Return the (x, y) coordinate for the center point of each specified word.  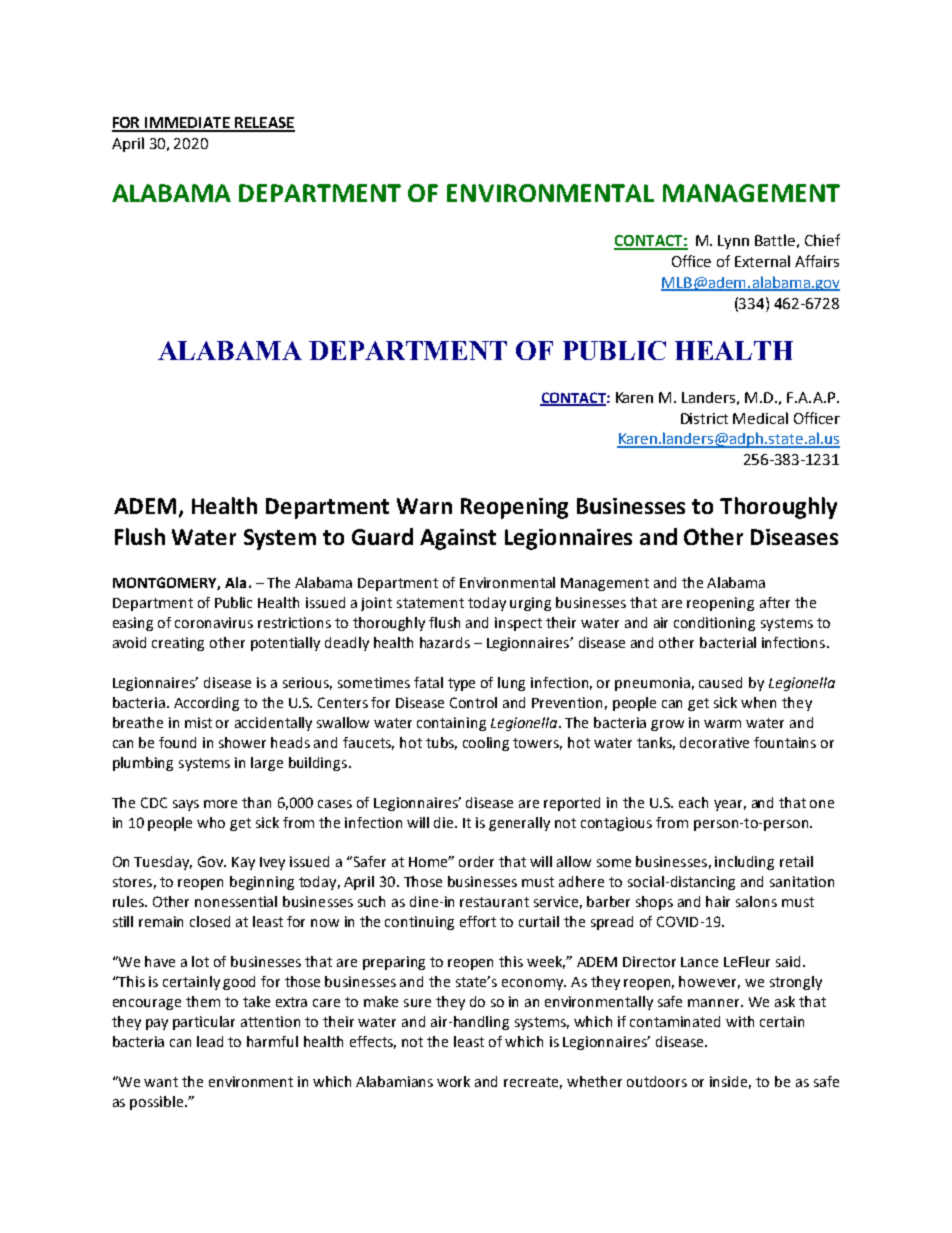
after (775, 602)
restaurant (494, 902)
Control (473, 702)
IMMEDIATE (188, 124)
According (206, 704)
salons (756, 901)
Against (458, 539)
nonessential (236, 901)
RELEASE (264, 124)
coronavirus (214, 622)
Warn (424, 506)
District (704, 418)
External (762, 261)
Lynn (733, 242)
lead (210, 1041)
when (758, 702)
